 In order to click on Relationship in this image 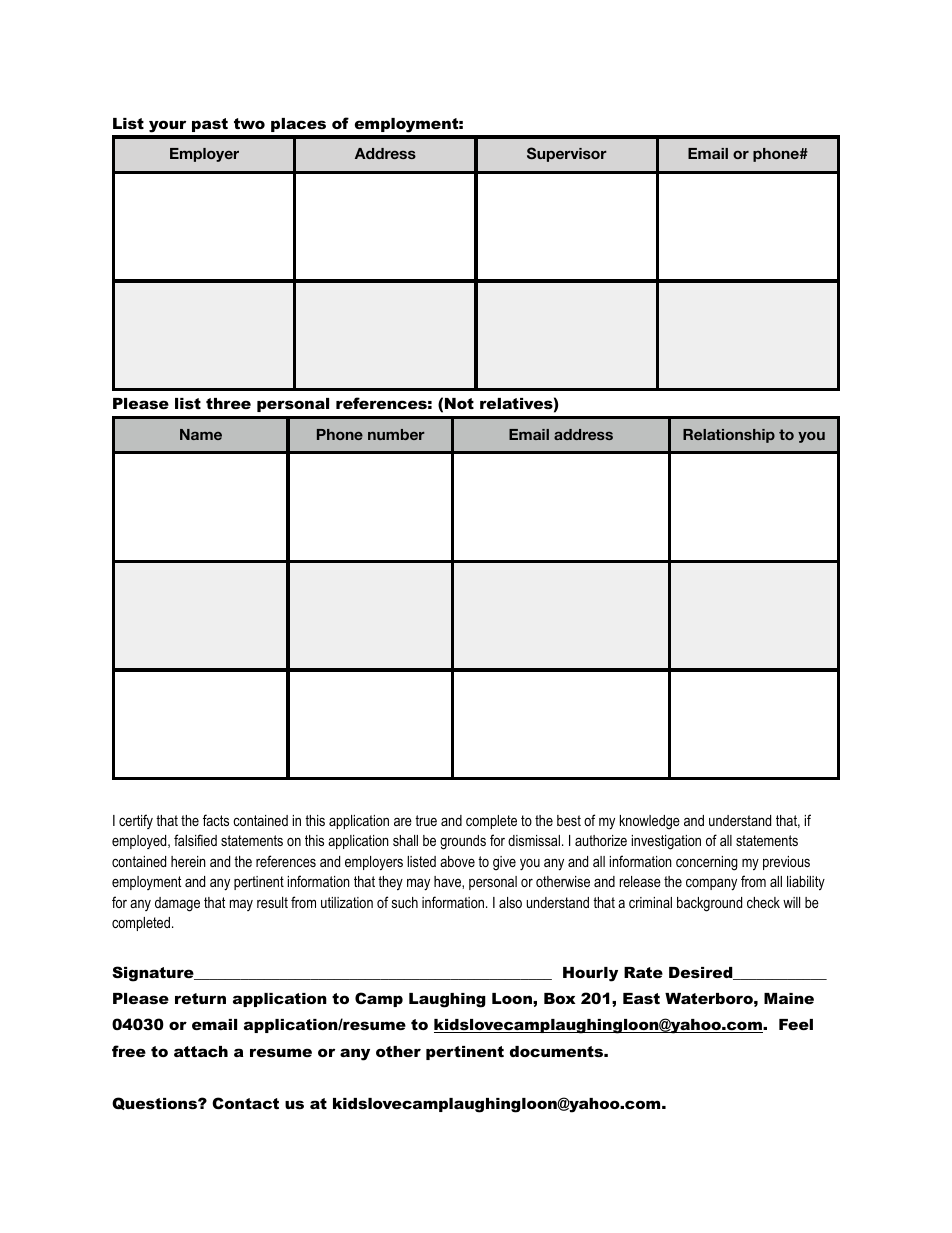, I will do `click(729, 436)`.
